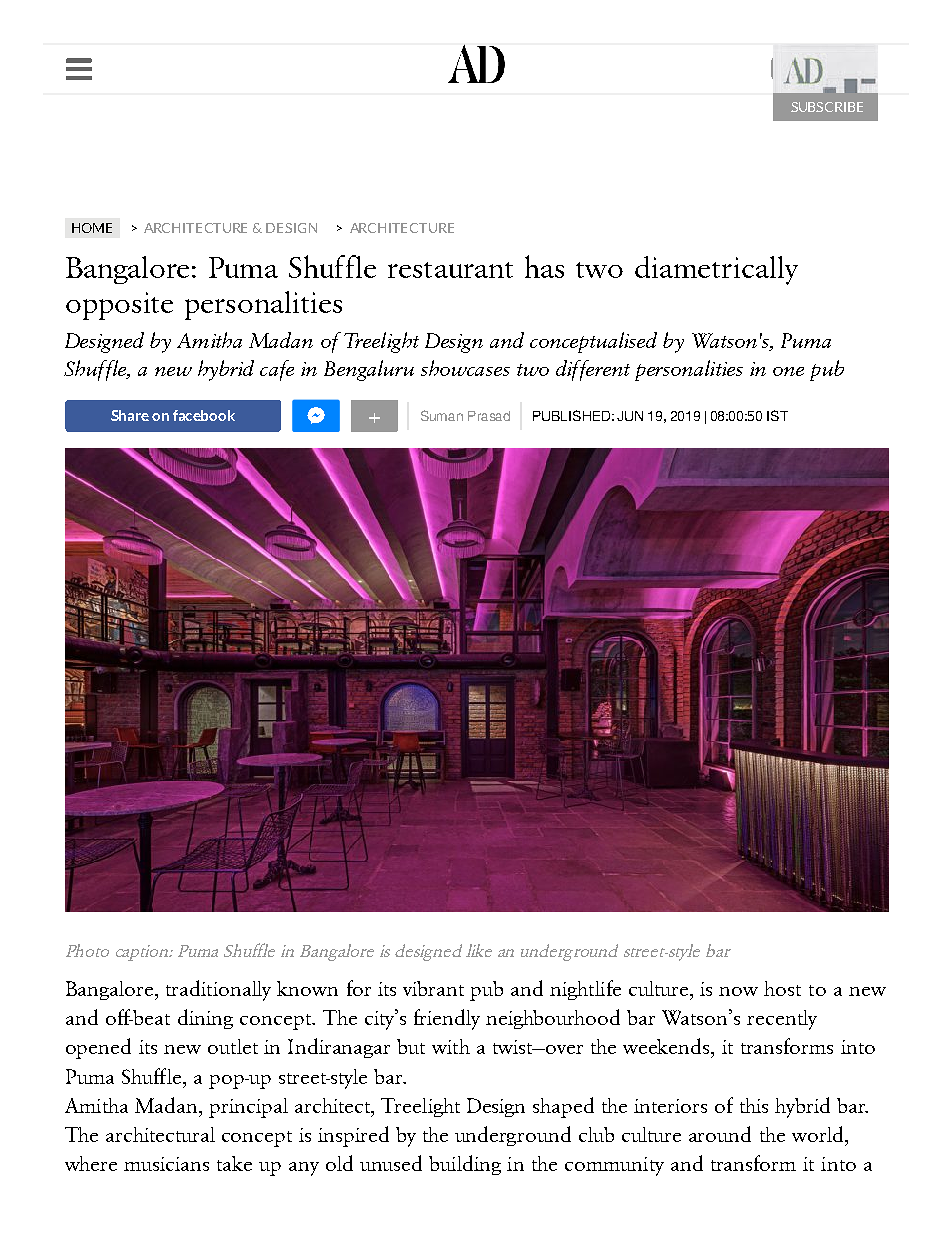 Image resolution: width=952 pixels, height=1233 pixels. Describe the element at coordinates (218, 990) in the screenshot. I see `traditionally` at that location.
